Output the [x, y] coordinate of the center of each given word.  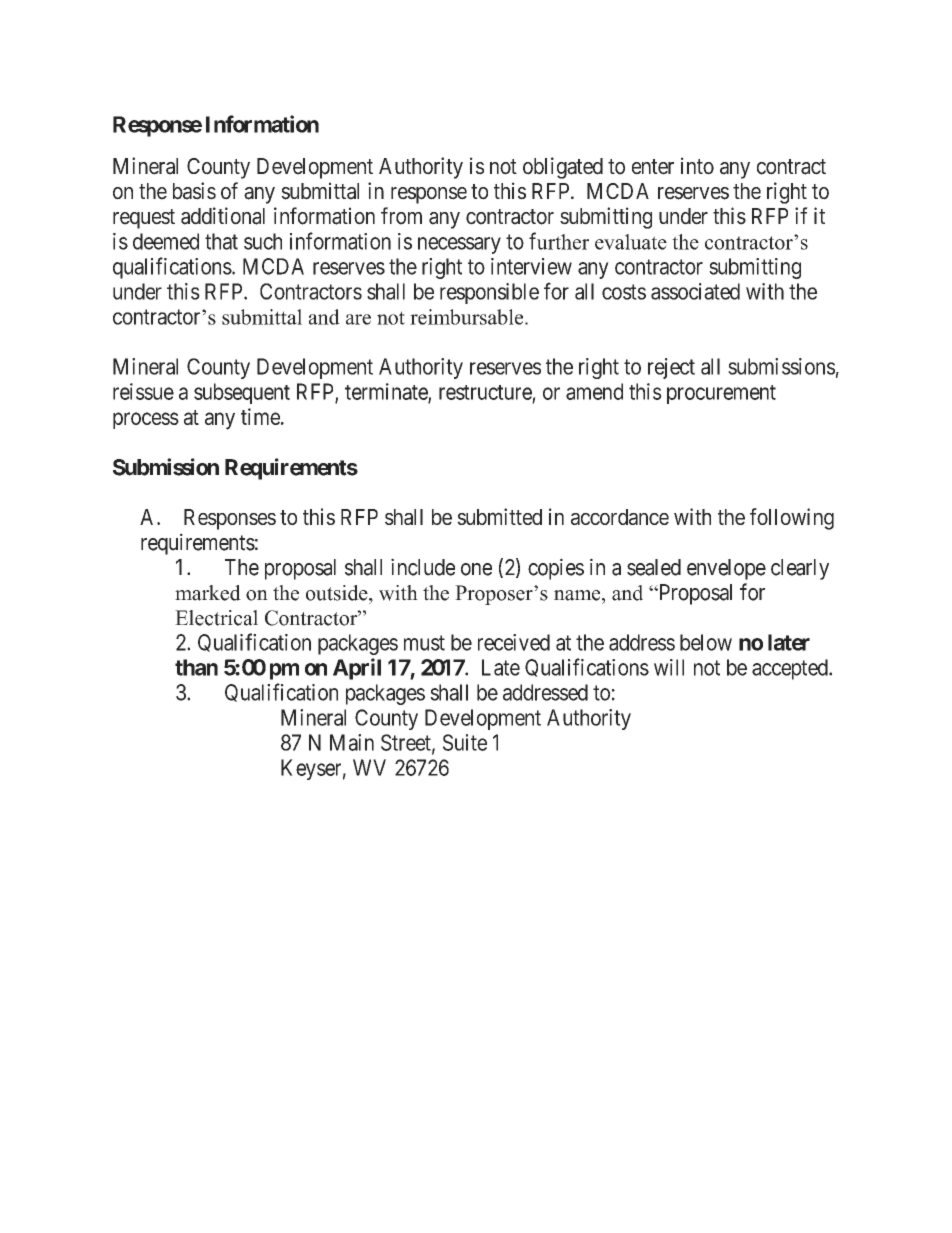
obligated [563, 168]
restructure [485, 392]
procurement [721, 394]
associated [695, 291]
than [196, 667]
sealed [654, 567]
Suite [465, 742]
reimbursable [468, 317]
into [697, 166]
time [260, 416]
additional [223, 216]
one [476, 569]
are [358, 319]
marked [208, 593]
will [669, 667]
